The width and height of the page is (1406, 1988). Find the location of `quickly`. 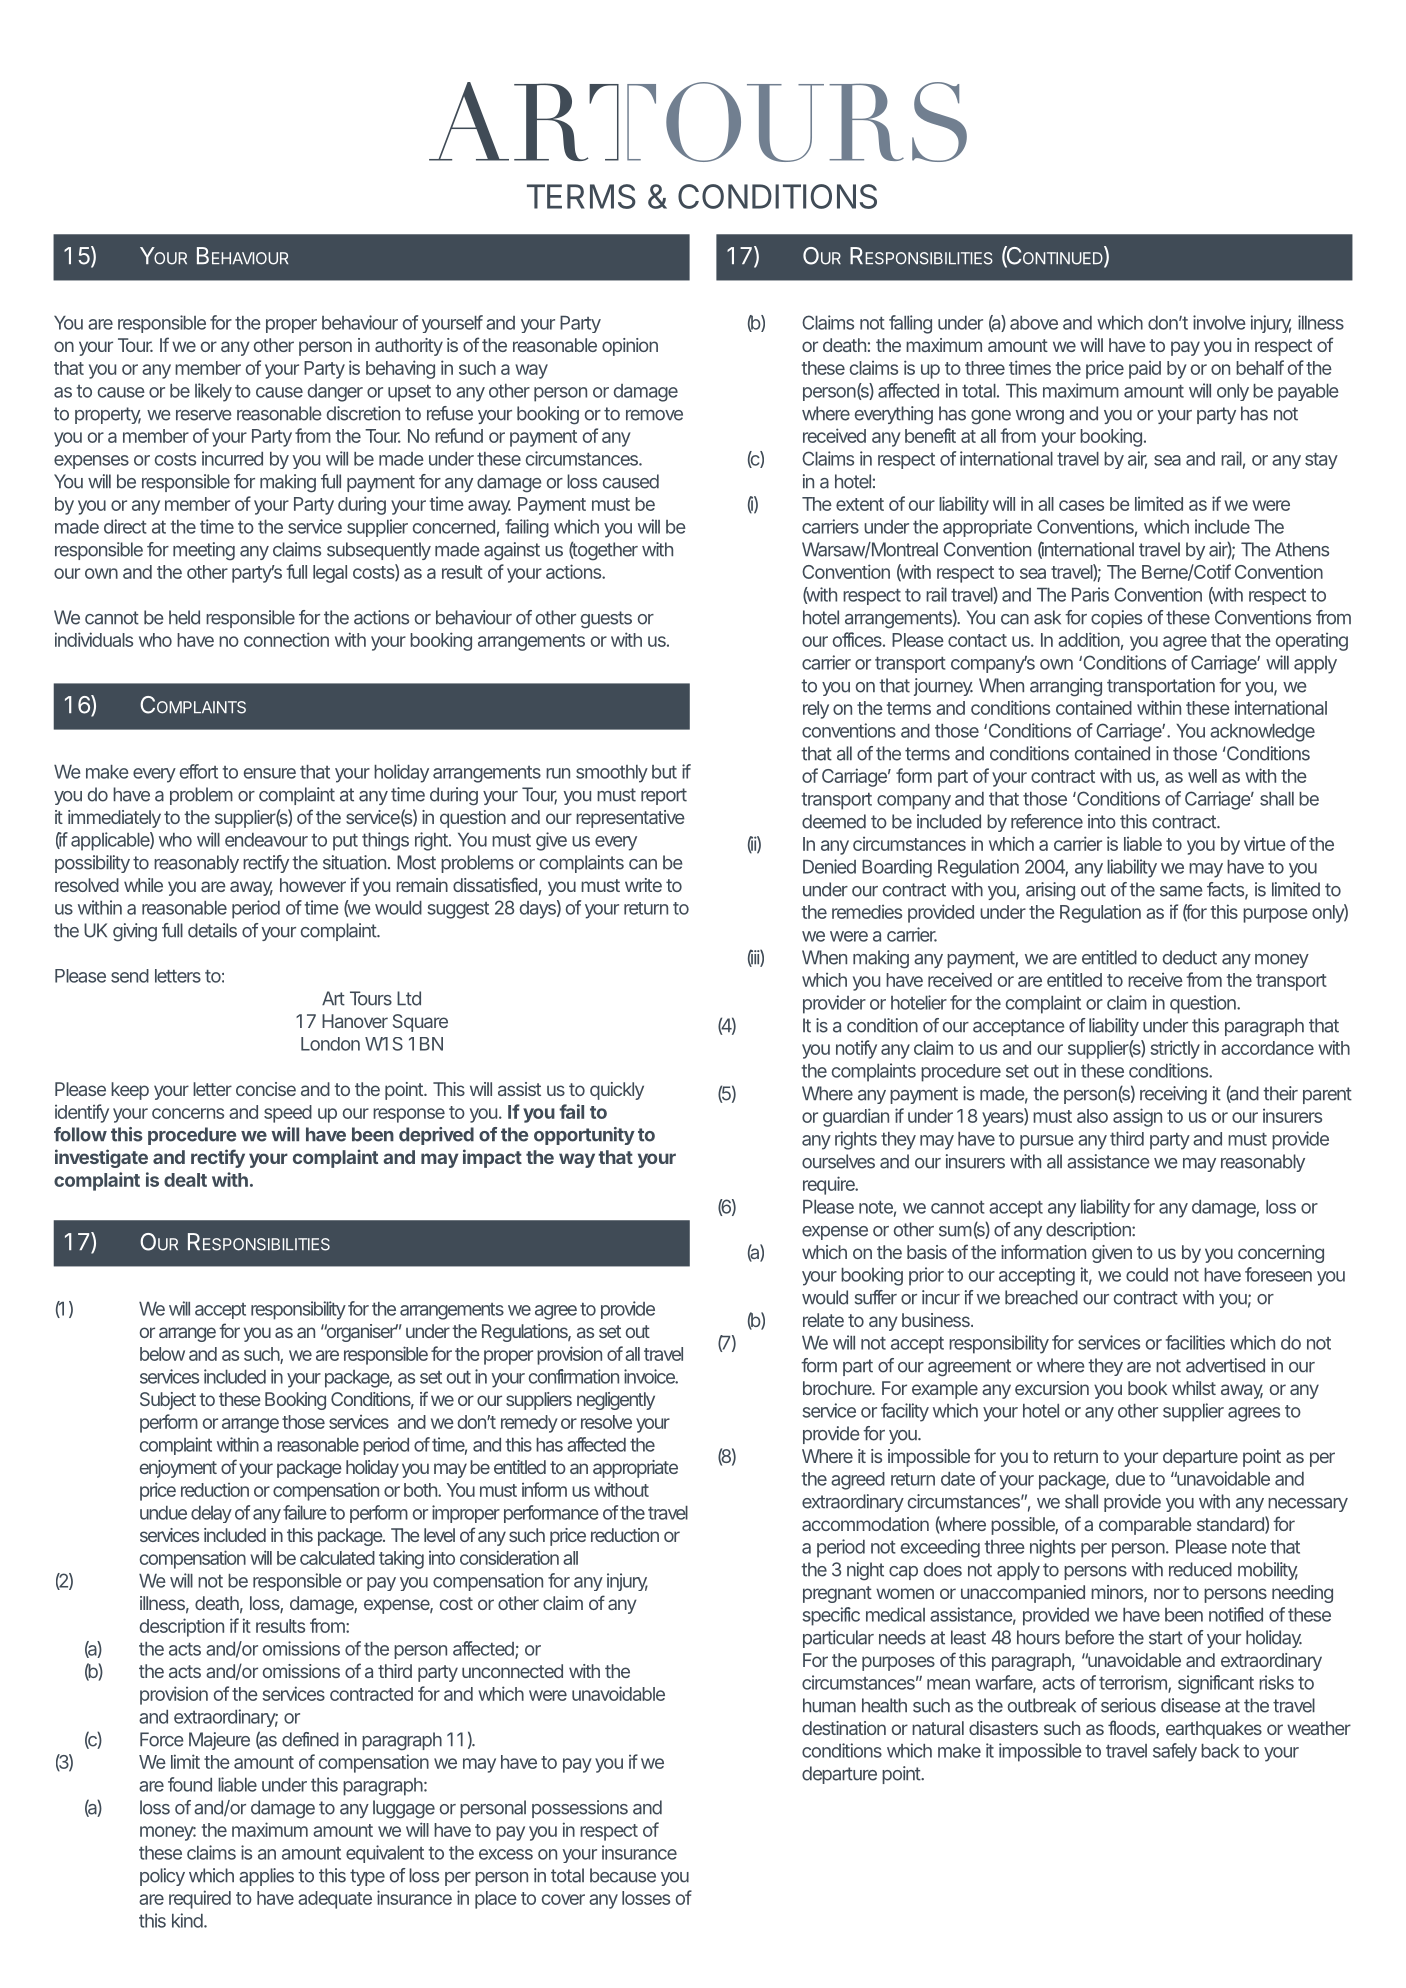

quickly is located at coordinates (617, 1091).
